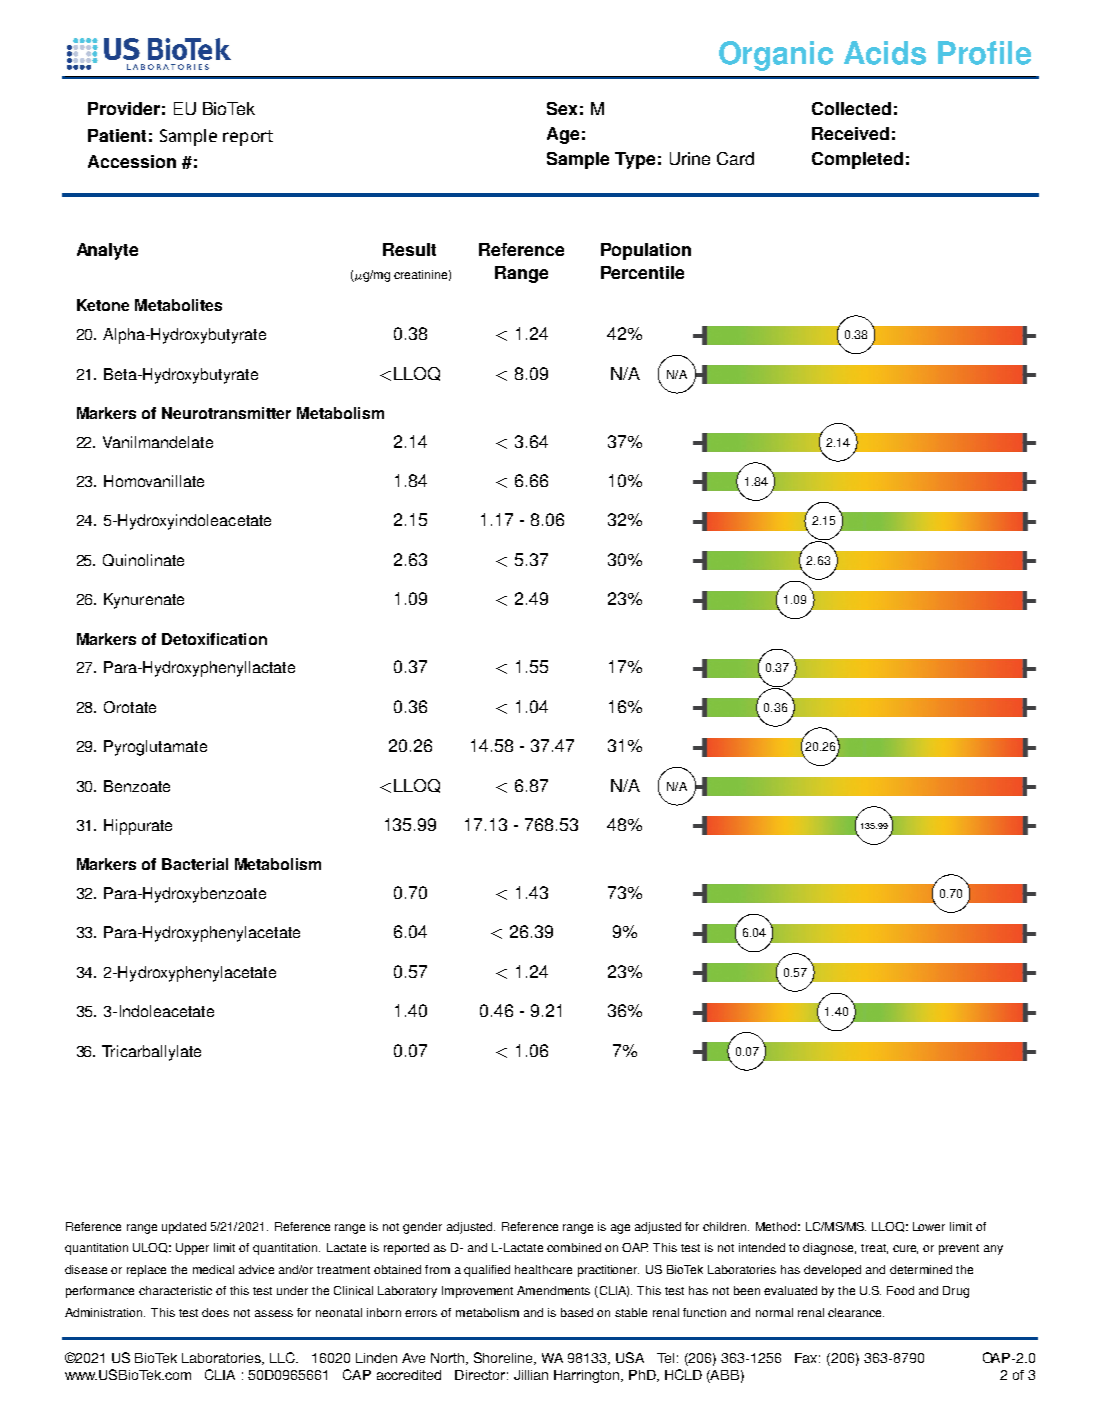  Describe the element at coordinates (422, 1228) in the screenshot. I see `gender` at that location.
